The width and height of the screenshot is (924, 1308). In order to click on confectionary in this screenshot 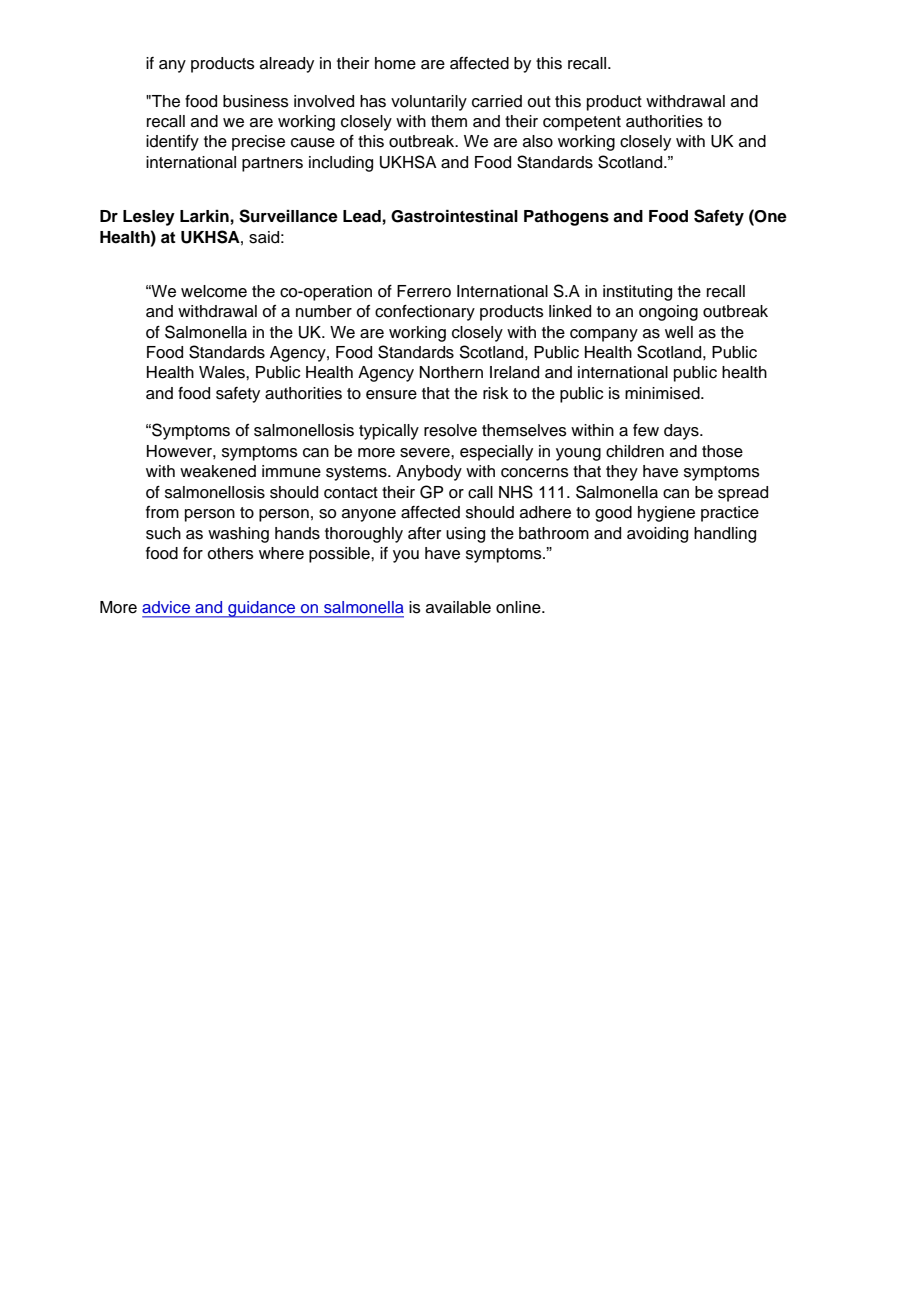, I will do `click(425, 313)`.
